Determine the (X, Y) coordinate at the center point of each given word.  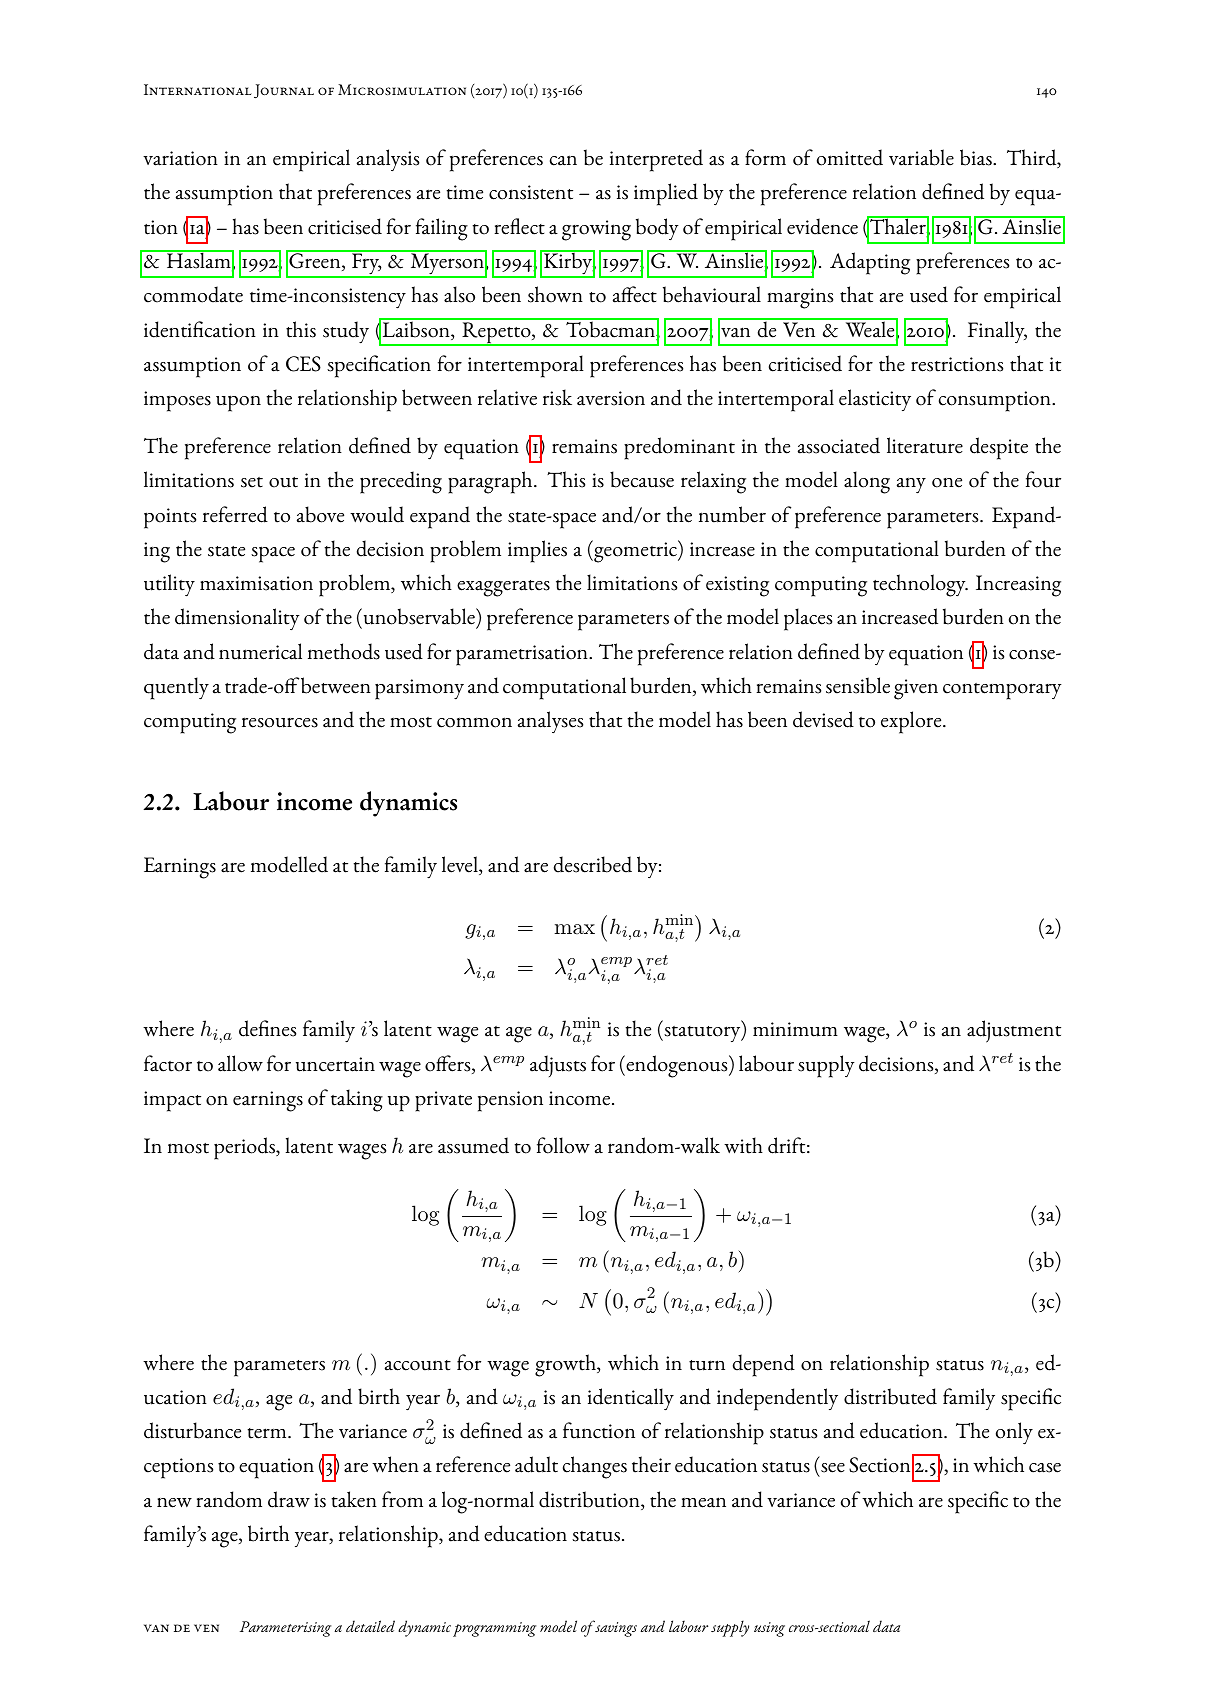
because (642, 479)
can (563, 160)
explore (912, 722)
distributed (890, 1396)
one (947, 483)
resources (280, 722)
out (283, 482)
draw (289, 1499)
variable (921, 157)
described (593, 864)
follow (563, 1145)
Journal (284, 91)
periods (246, 1148)
